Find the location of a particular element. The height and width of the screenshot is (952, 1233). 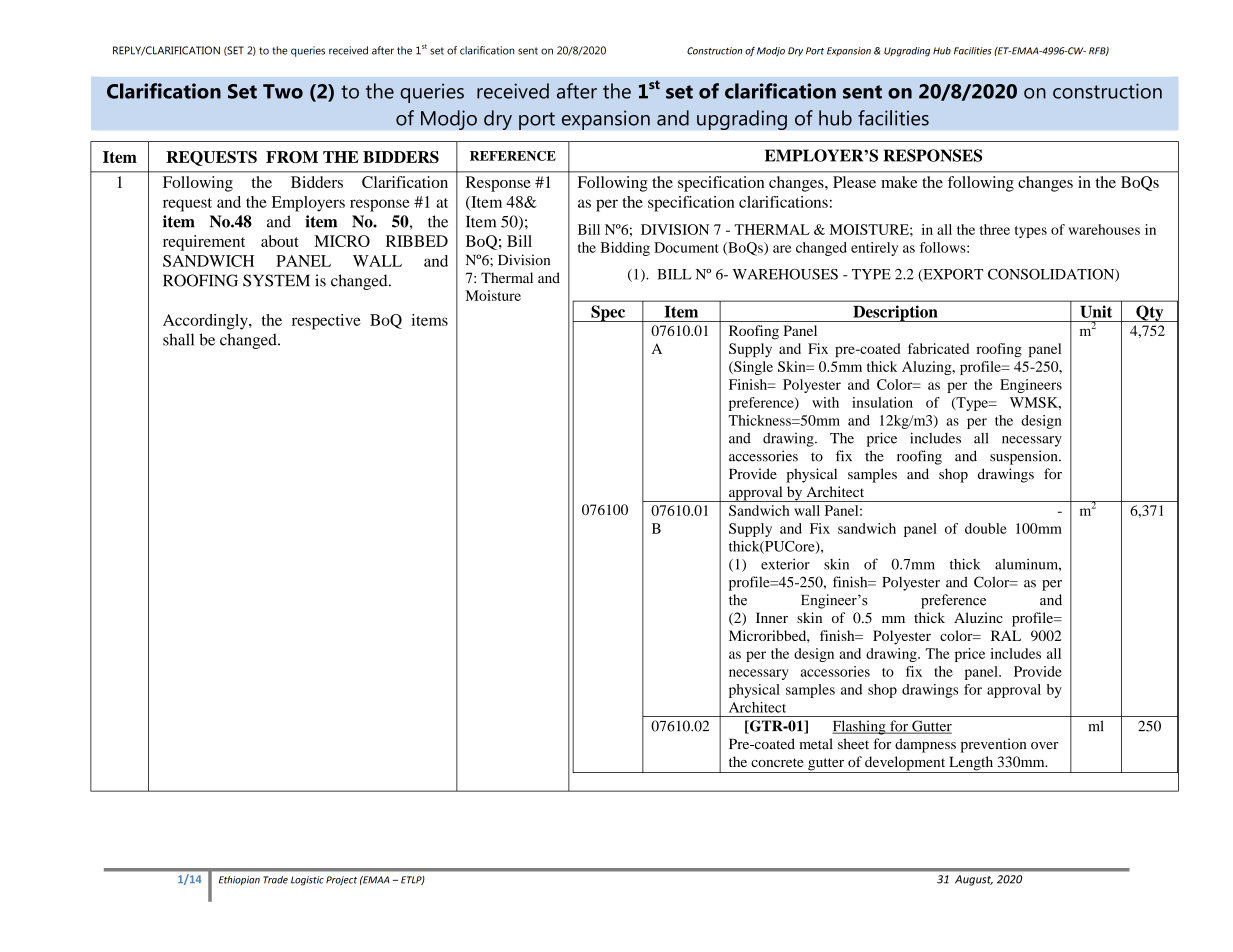

Please is located at coordinates (854, 182).
